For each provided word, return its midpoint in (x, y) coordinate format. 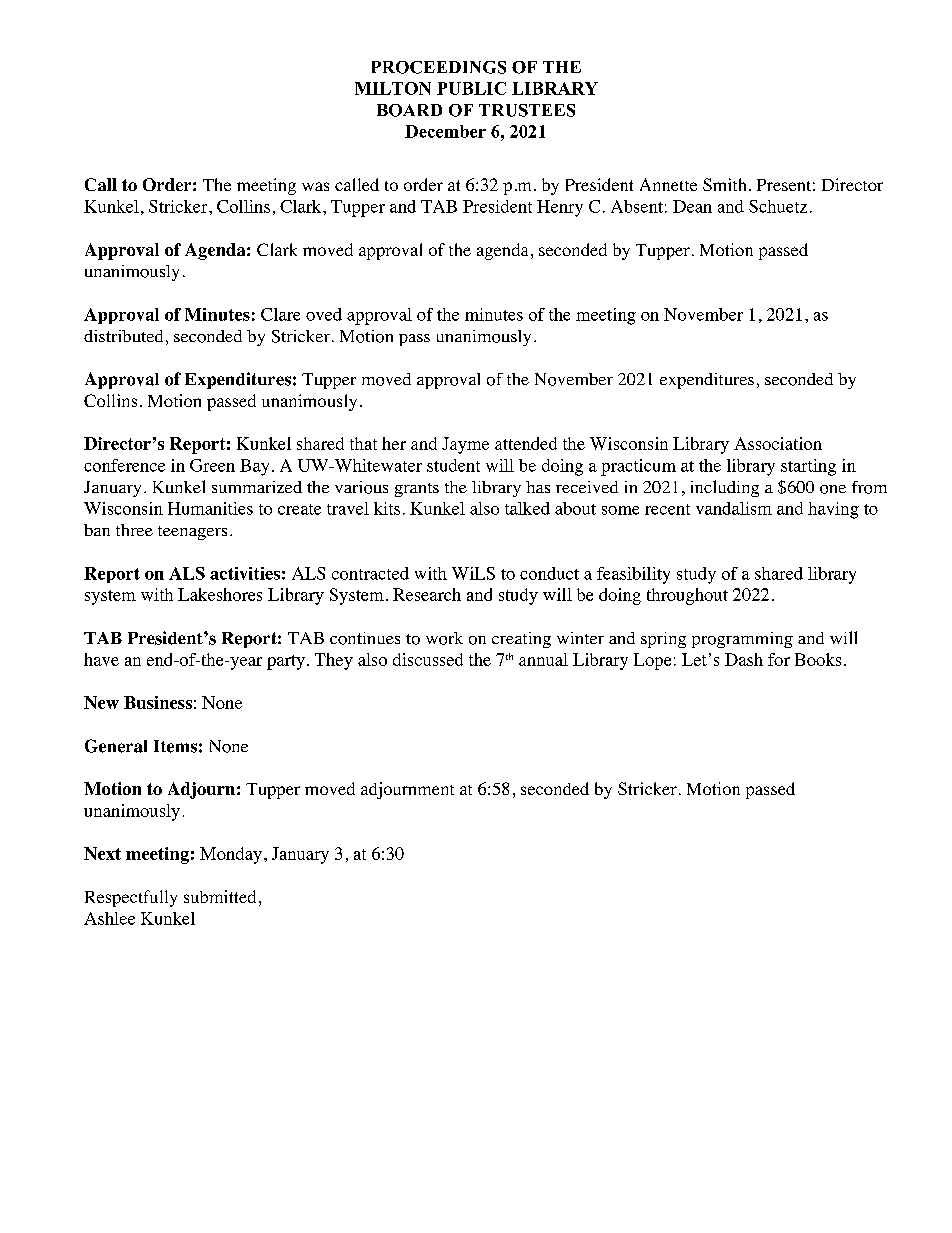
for (779, 659)
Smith (724, 184)
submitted (220, 896)
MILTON (393, 88)
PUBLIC (471, 88)
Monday (231, 855)
